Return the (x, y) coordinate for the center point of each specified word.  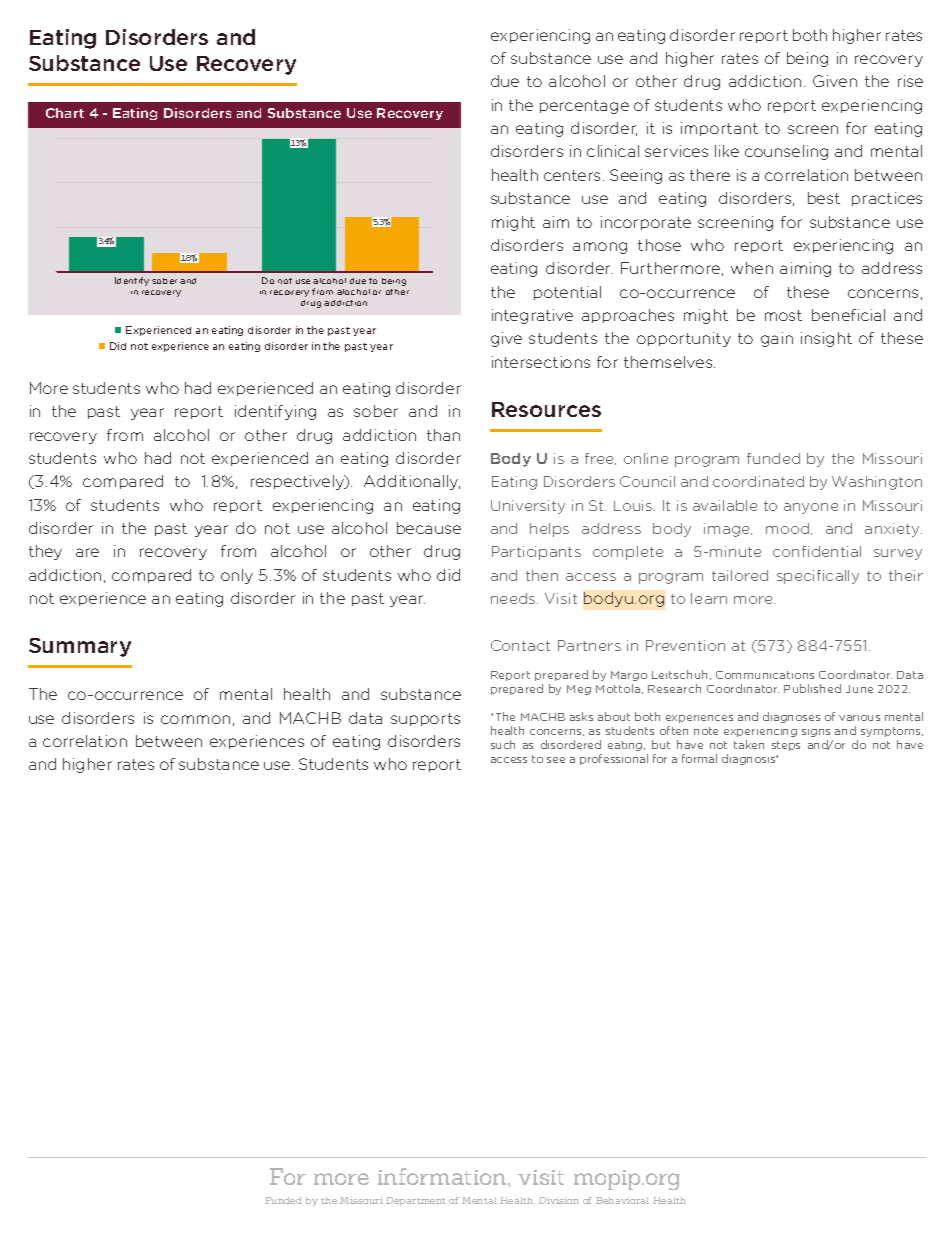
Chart (65, 113)
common (195, 719)
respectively (299, 482)
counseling (786, 152)
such (503, 744)
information (443, 1176)
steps (786, 746)
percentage (584, 107)
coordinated (758, 481)
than (443, 435)
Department (416, 1201)
